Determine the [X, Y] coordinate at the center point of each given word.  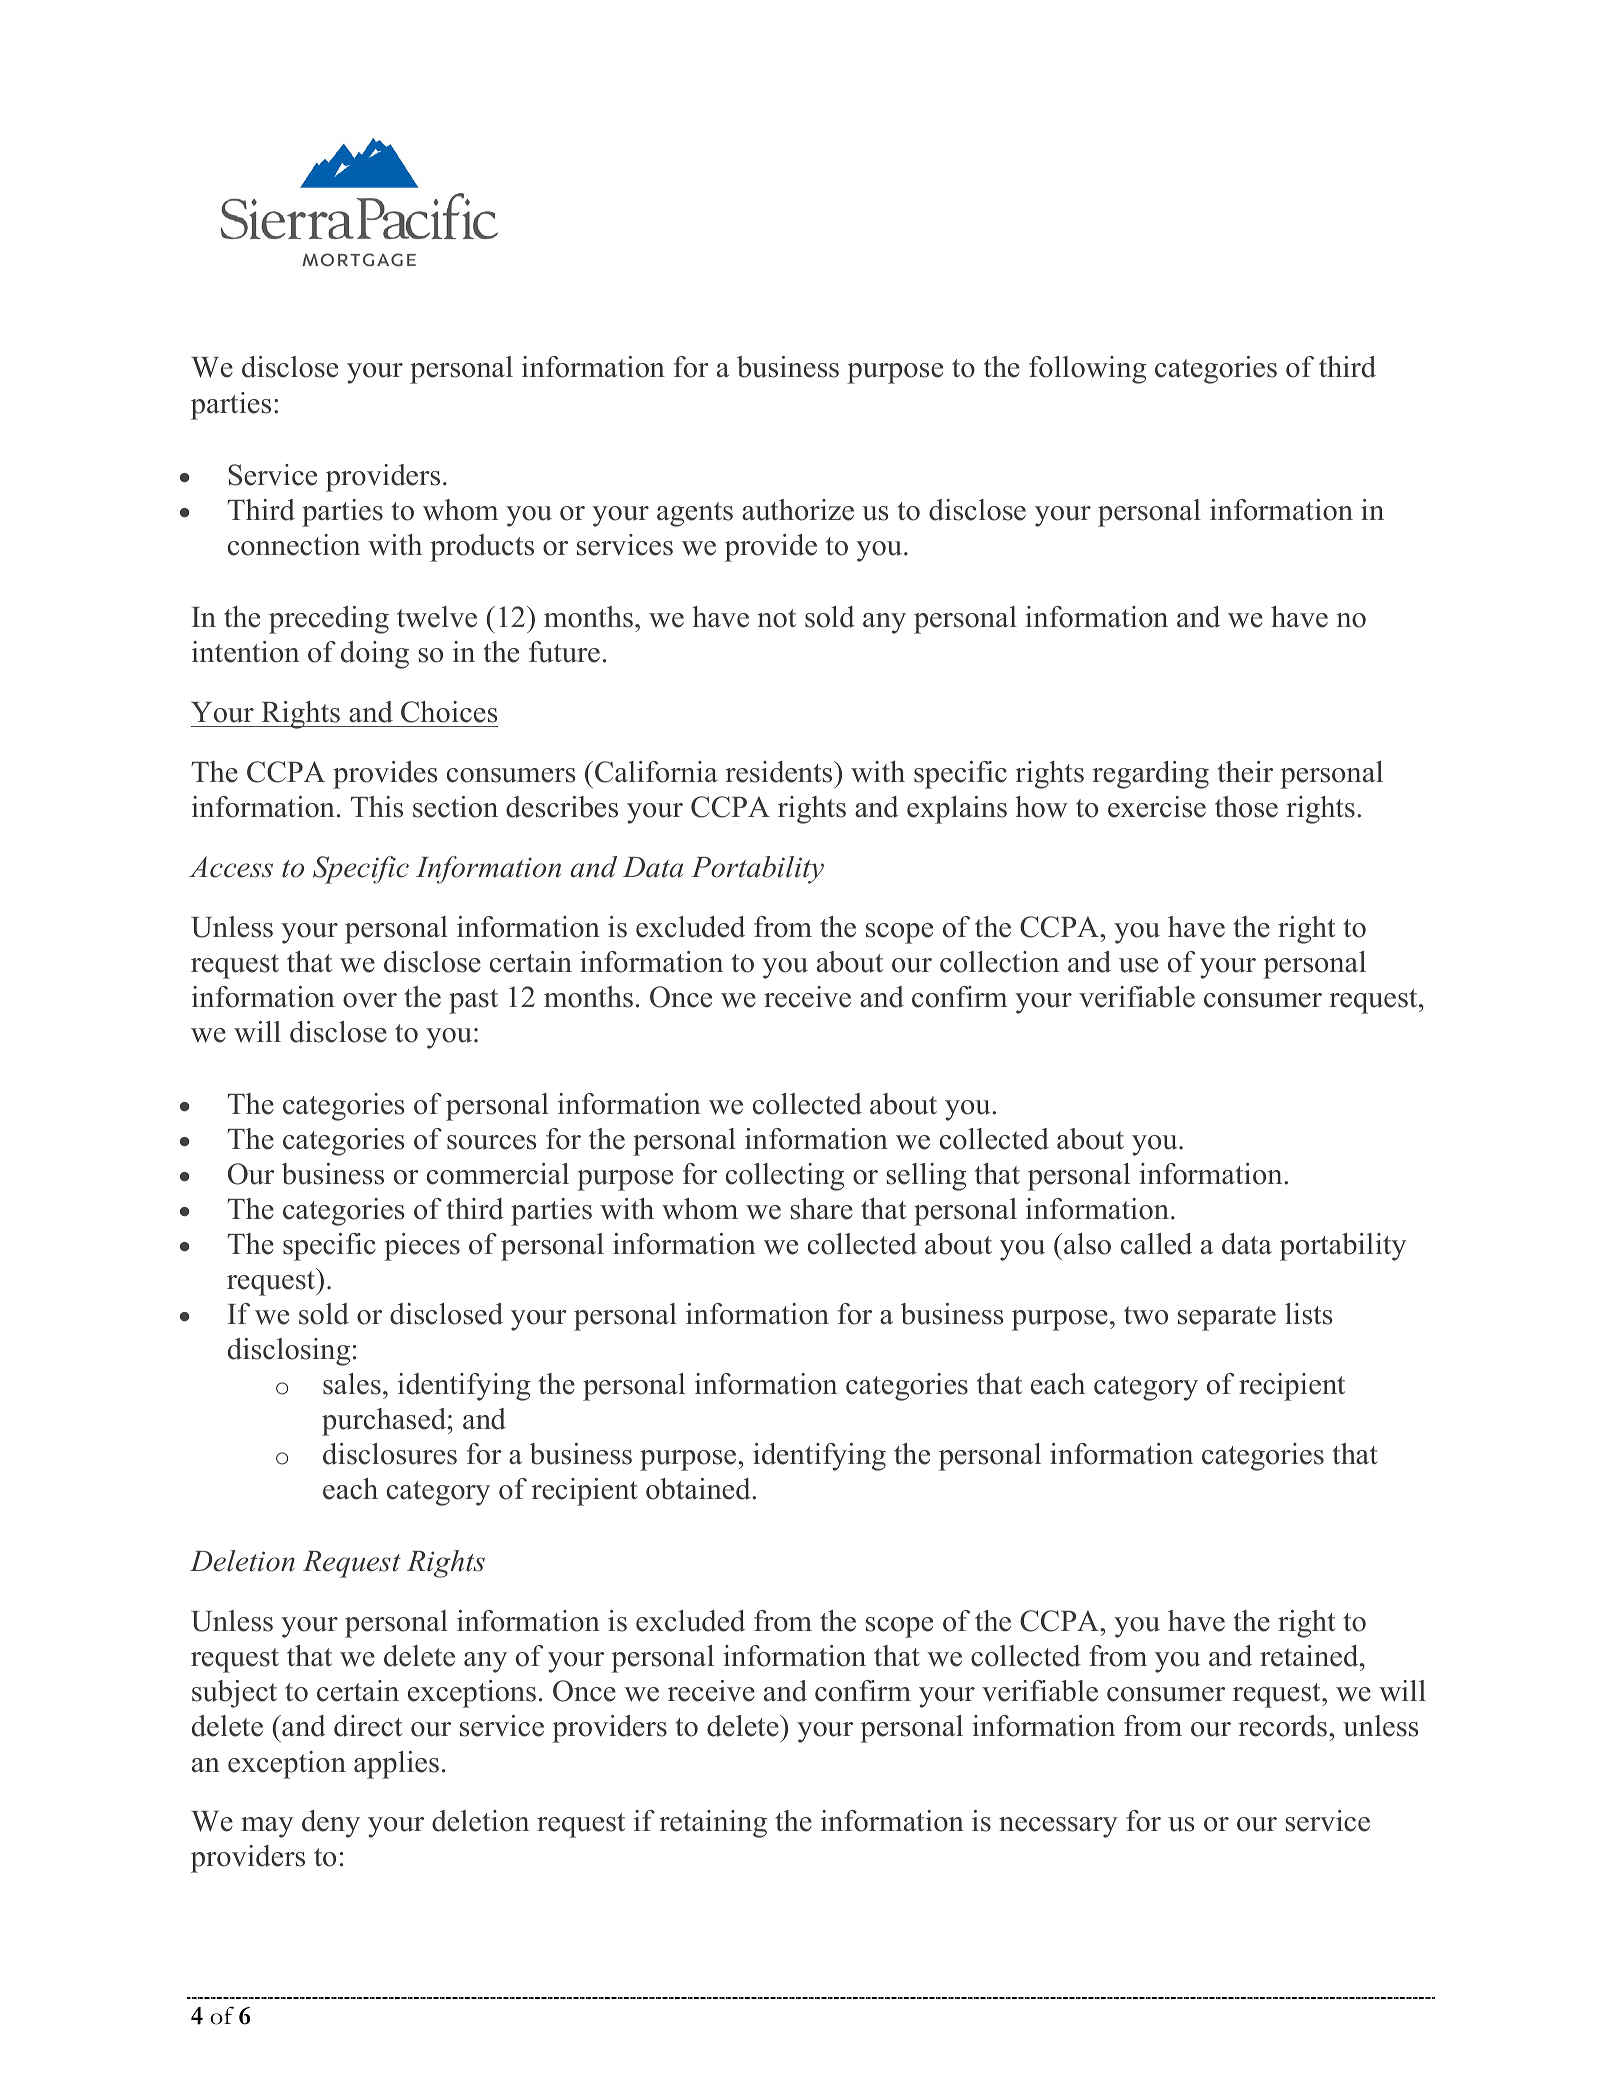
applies [396, 1765]
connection [294, 545]
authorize [798, 510]
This [377, 807]
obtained [699, 1489]
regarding [1151, 775]
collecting [785, 1177]
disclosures [390, 1454]
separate [1227, 1318]
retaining [713, 1824]
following [1087, 370]
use [1138, 965]
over [370, 1000]
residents [780, 772]
